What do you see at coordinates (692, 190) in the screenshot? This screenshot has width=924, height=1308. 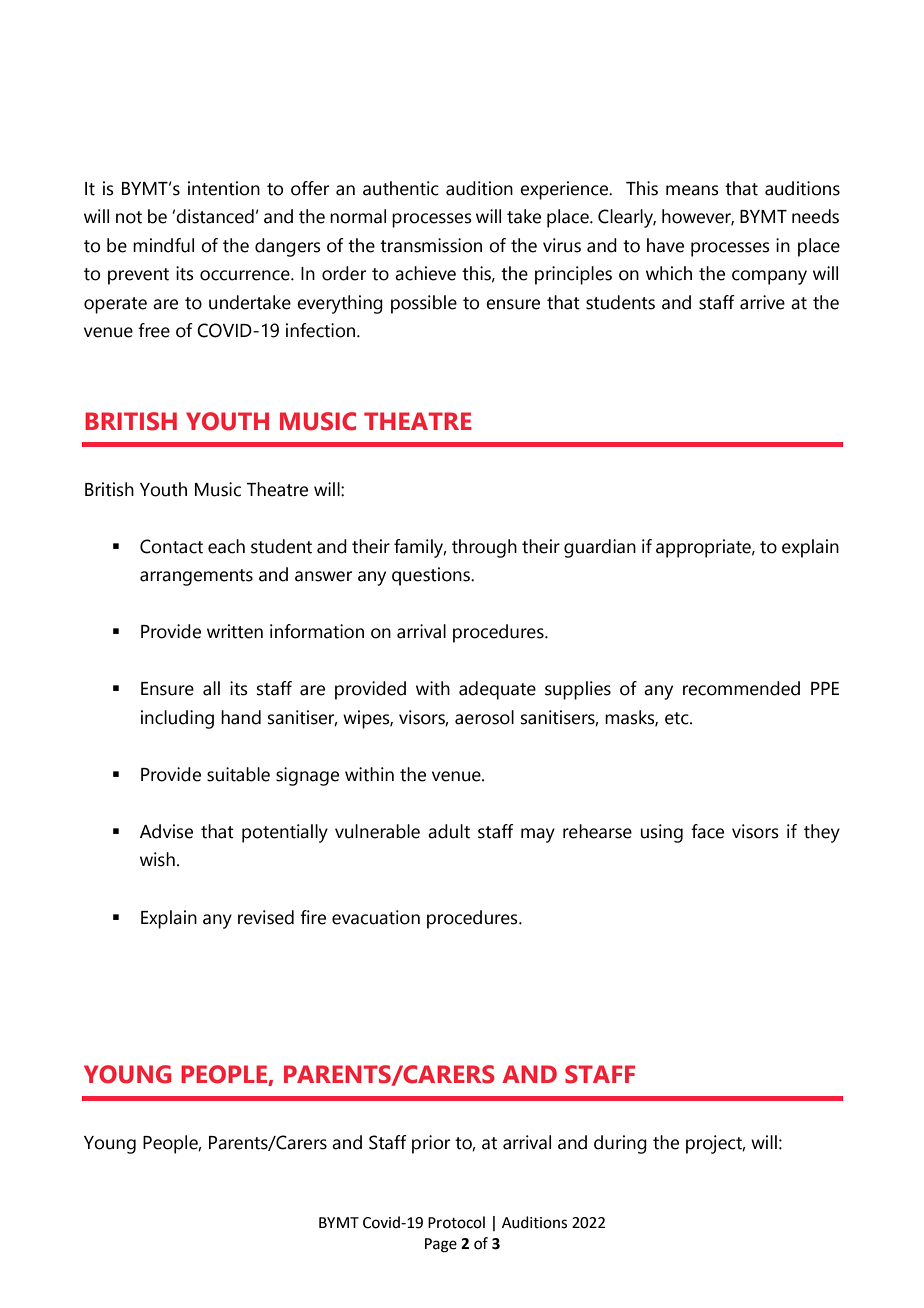 I see `means` at bounding box center [692, 190].
